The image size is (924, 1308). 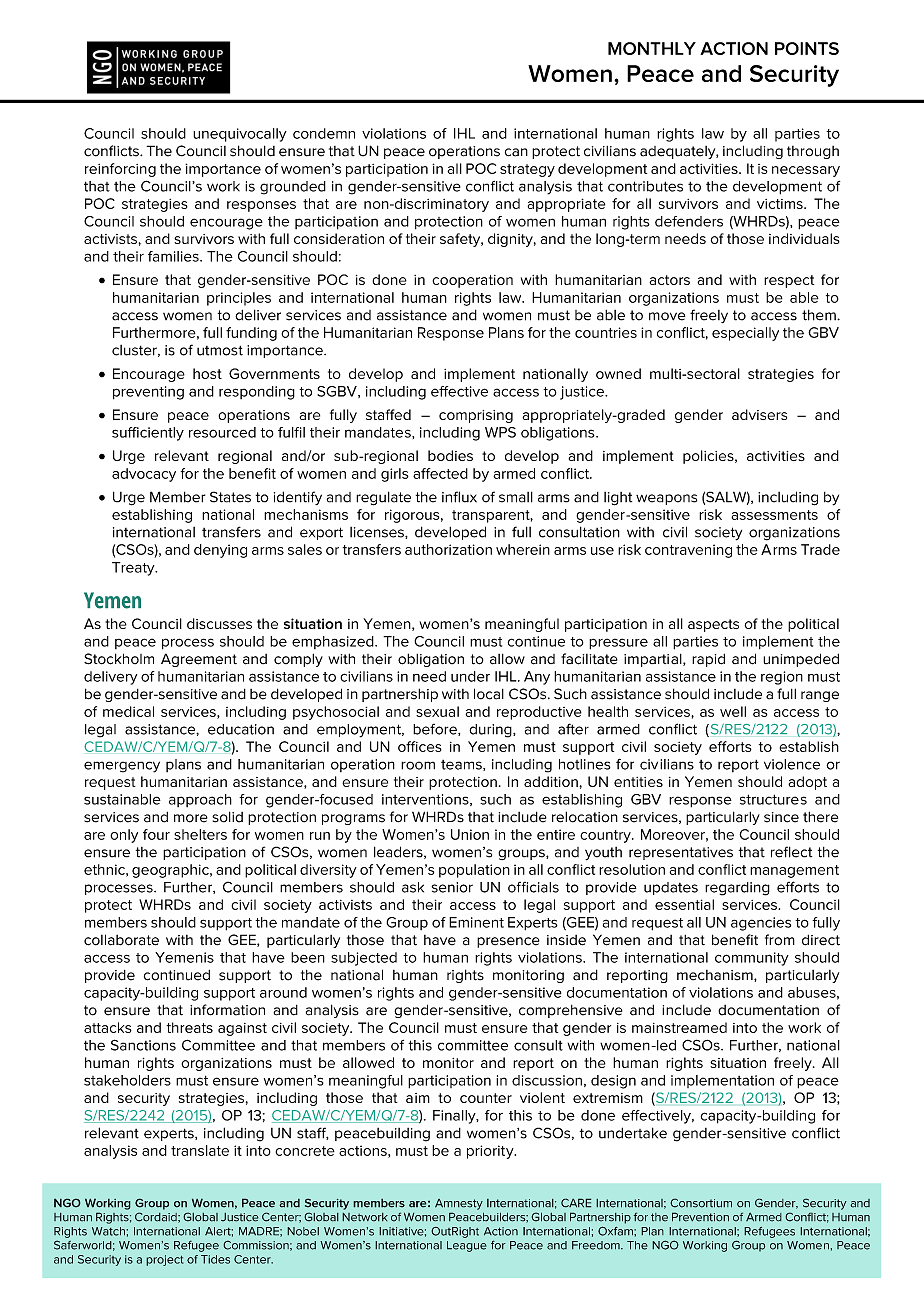 I want to click on POINTS, so click(x=807, y=48).
